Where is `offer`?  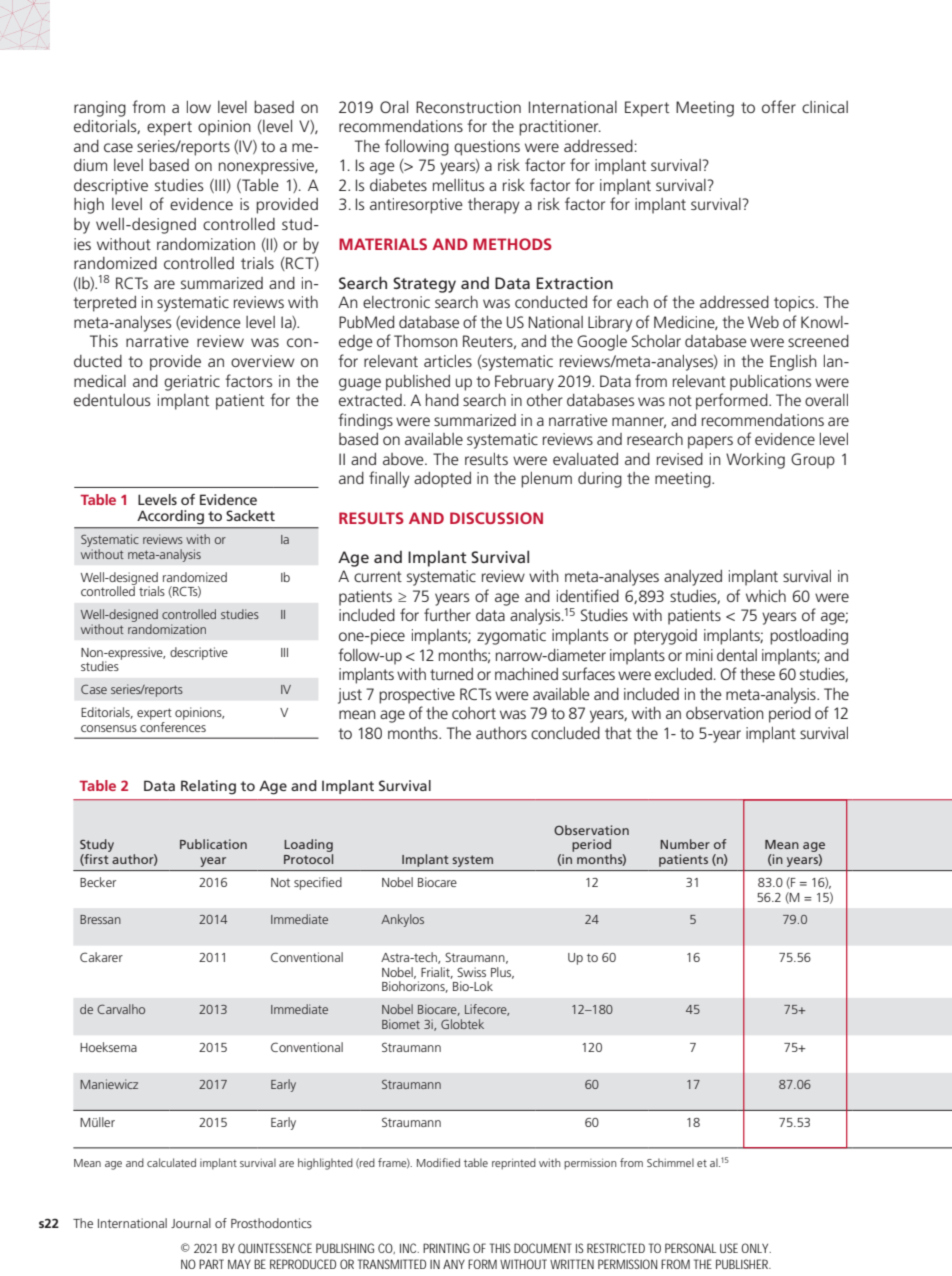 offer is located at coordinates (779, 106).
